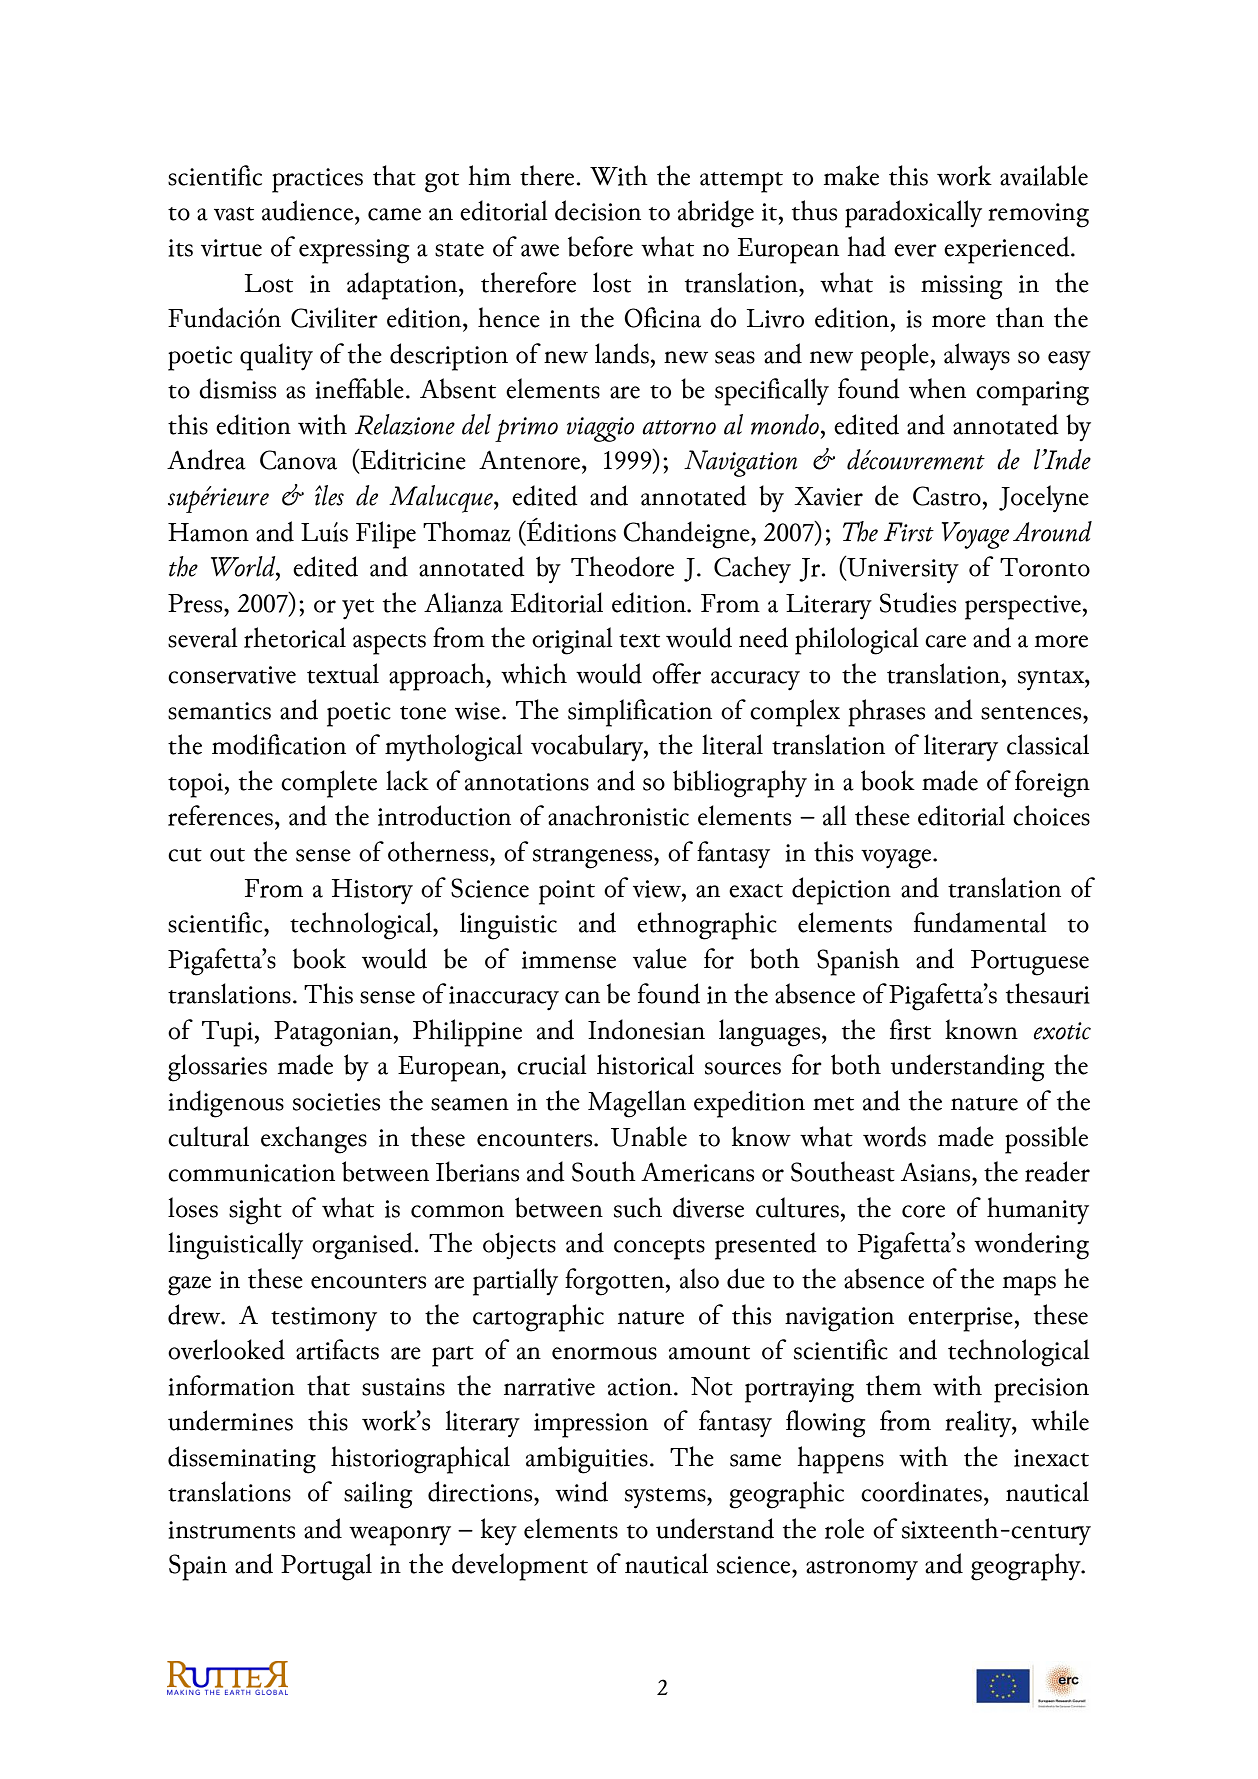 The height and width of the image is (1779, 1258). What do you see at coordinates (594, 858) in the image?
I see `strangeness` at bounding box center [594, 858].
